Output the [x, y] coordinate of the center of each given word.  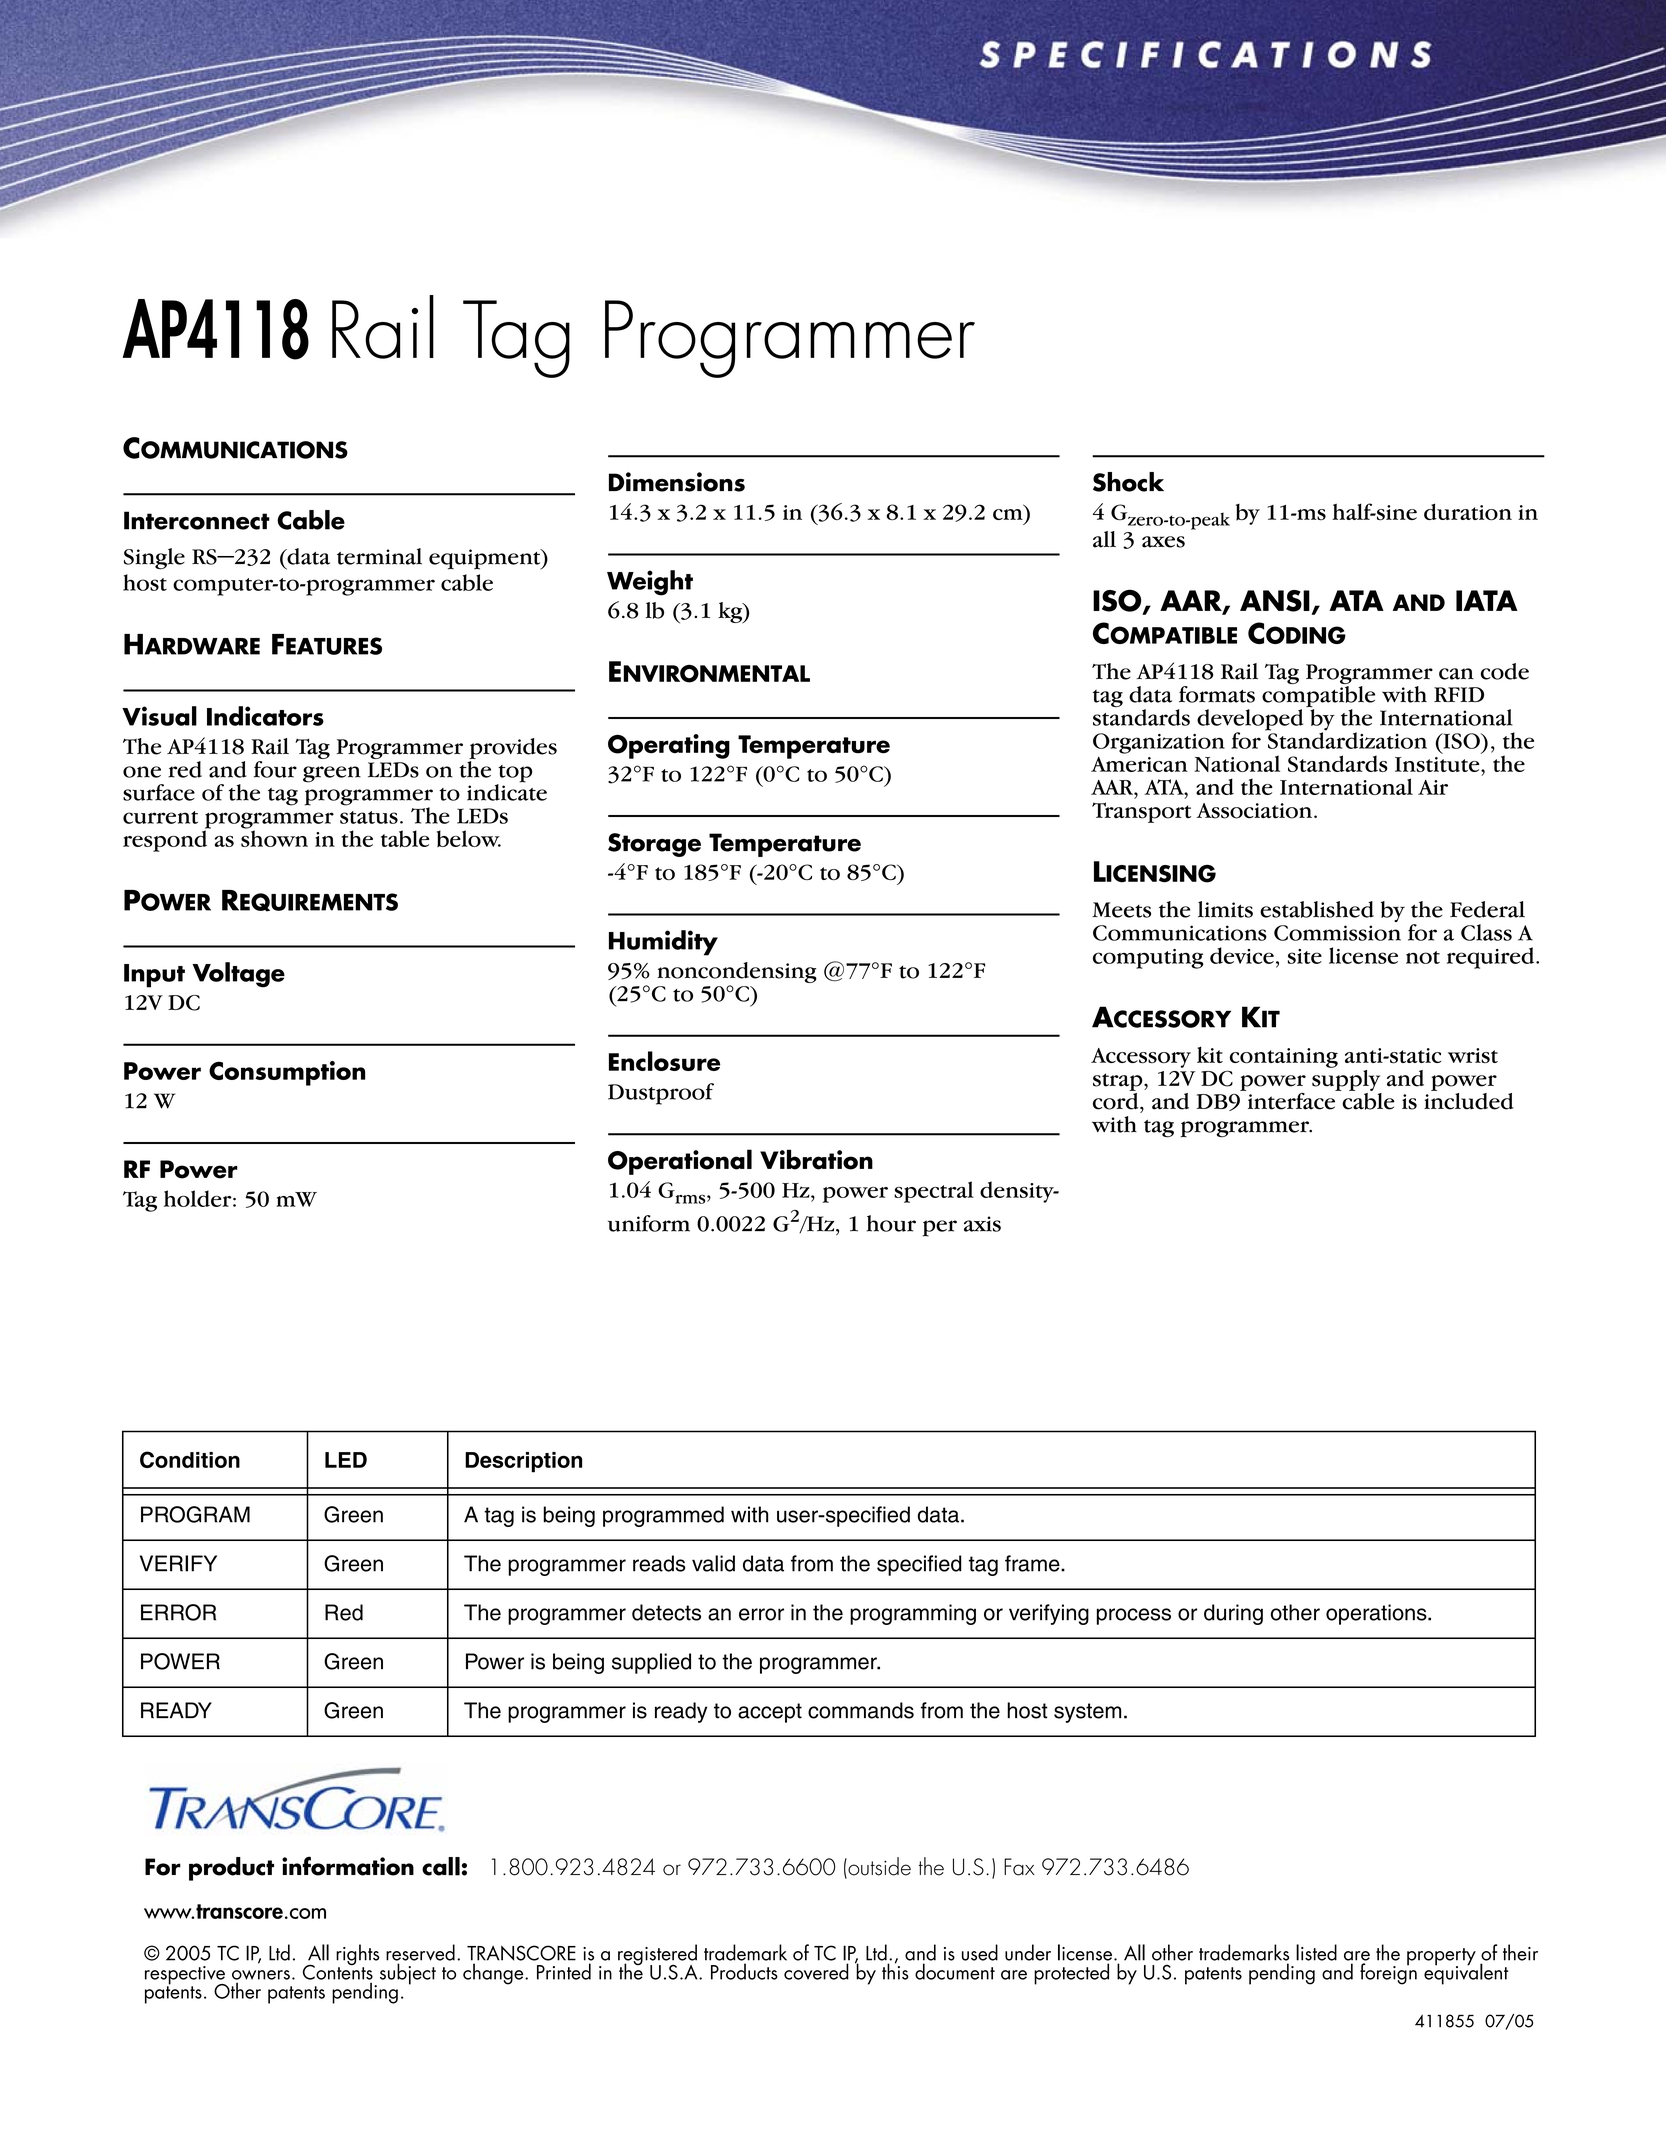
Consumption [287, 1073]
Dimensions [677, 482]
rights [358, 1956]
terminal [379, 556]
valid [713, 1563]
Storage [654, 845]
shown [274, 837]
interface [1291, 1100]
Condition [190, 1459]
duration [1468, 512]
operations [1377, 1614]
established [1317, 909]
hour [891, 1223]
